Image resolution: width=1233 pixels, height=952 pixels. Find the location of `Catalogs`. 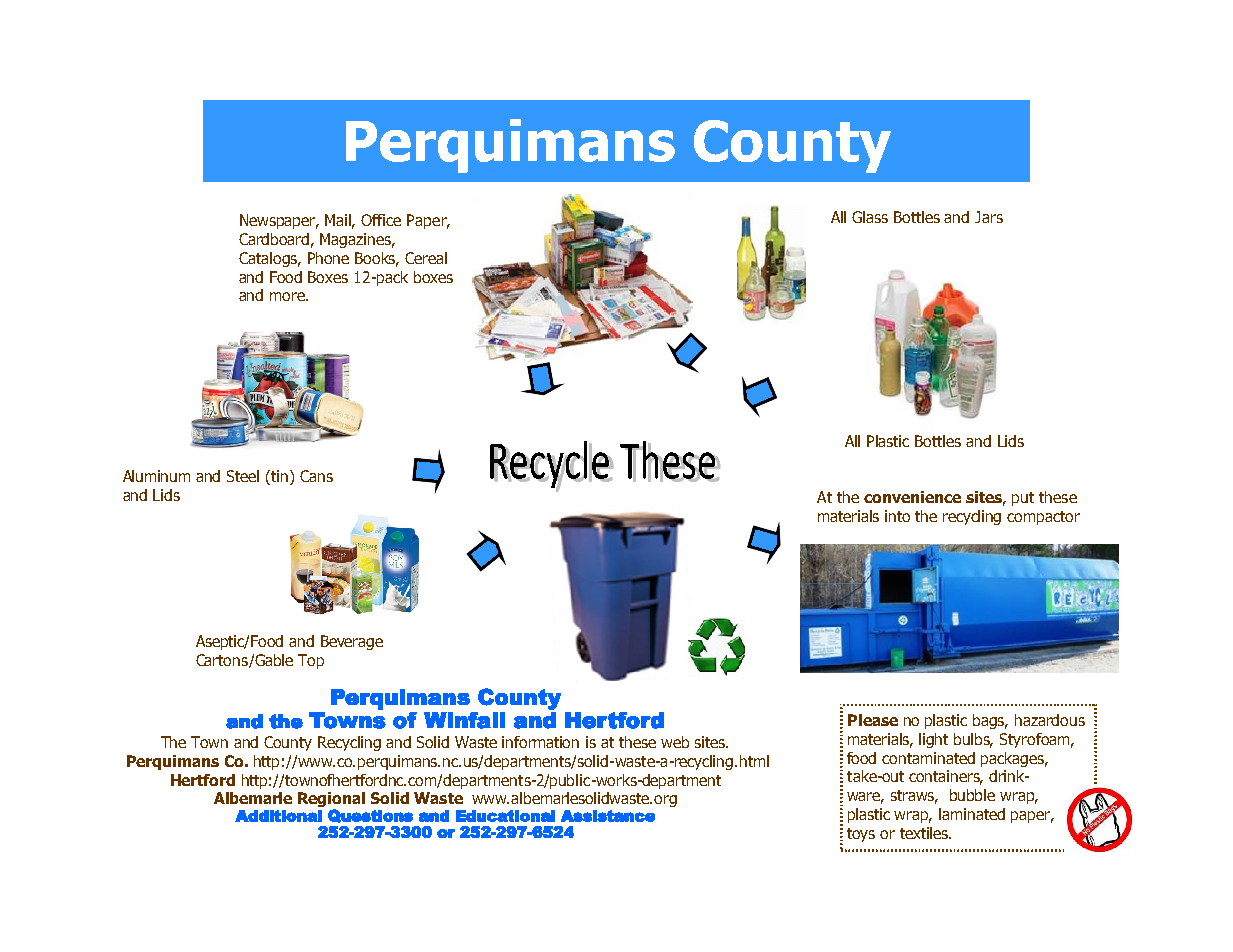

Catalogs is located at coordinates (269, 259).
